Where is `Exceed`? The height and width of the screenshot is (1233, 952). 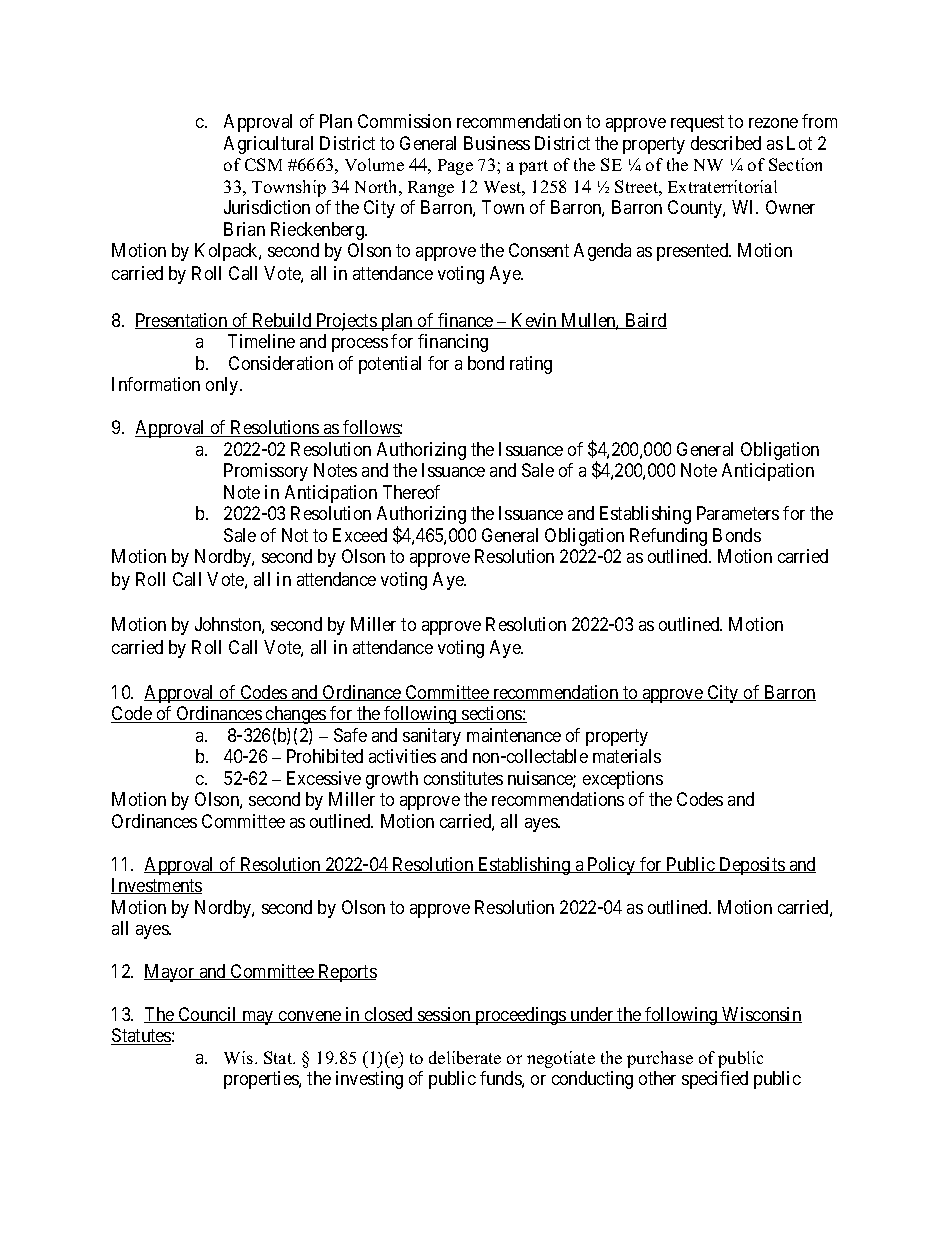
Exceed is located at coordinates (360, 535).
